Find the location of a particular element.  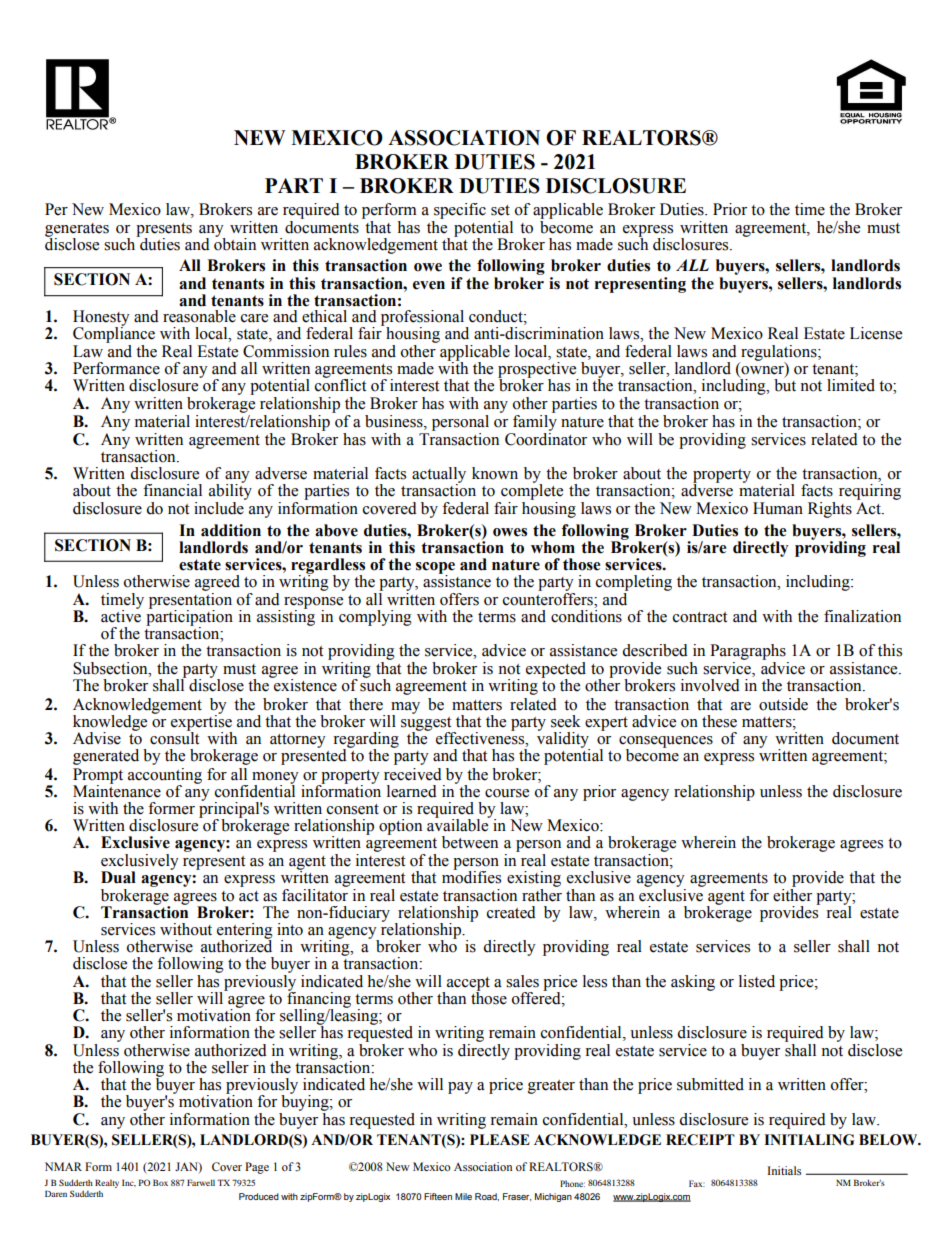

between is located at coordinates (470, 842).
